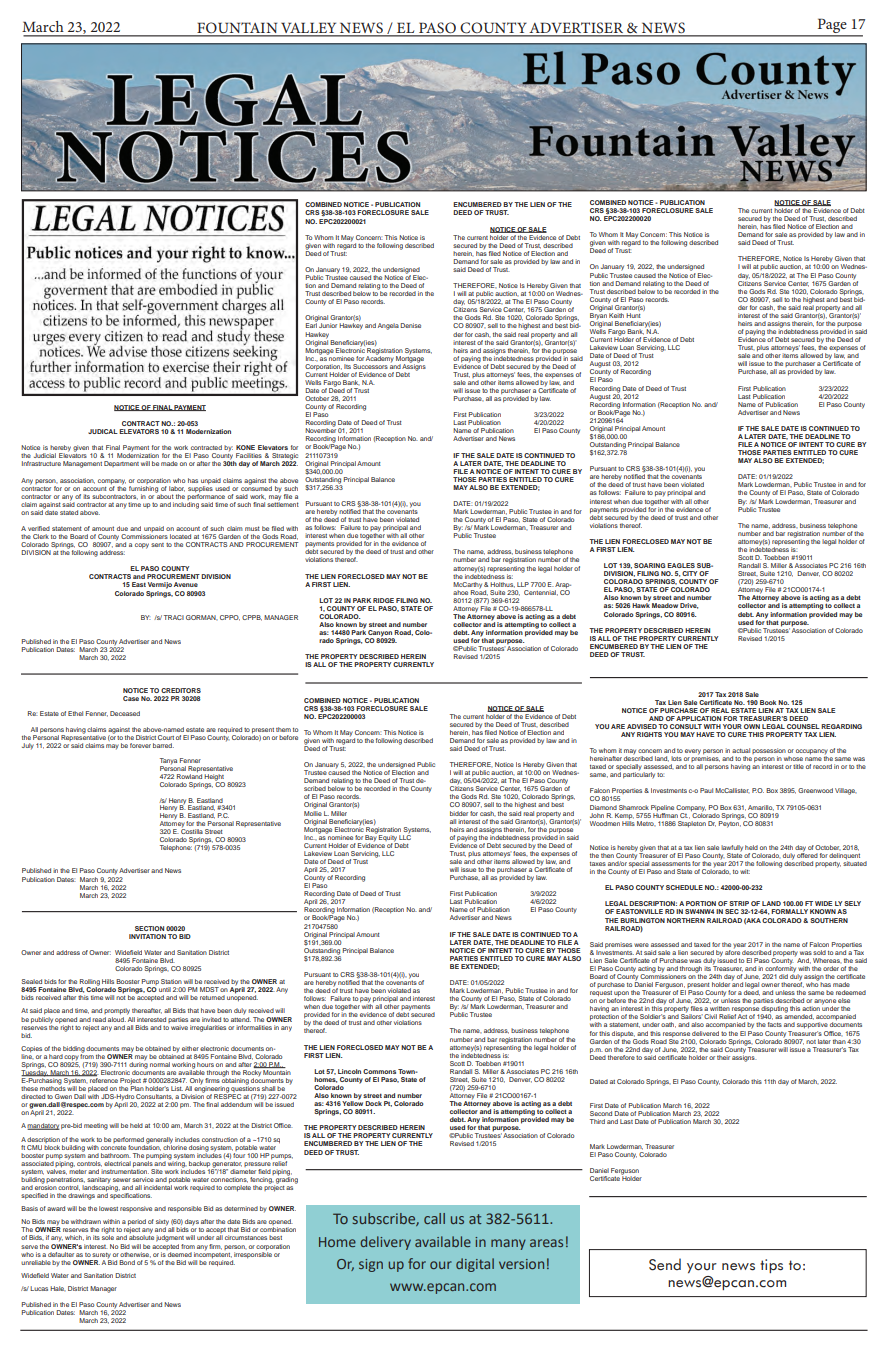  Describe the element at coordinates (459, 813) in the document. I see `bidder` at that location.
